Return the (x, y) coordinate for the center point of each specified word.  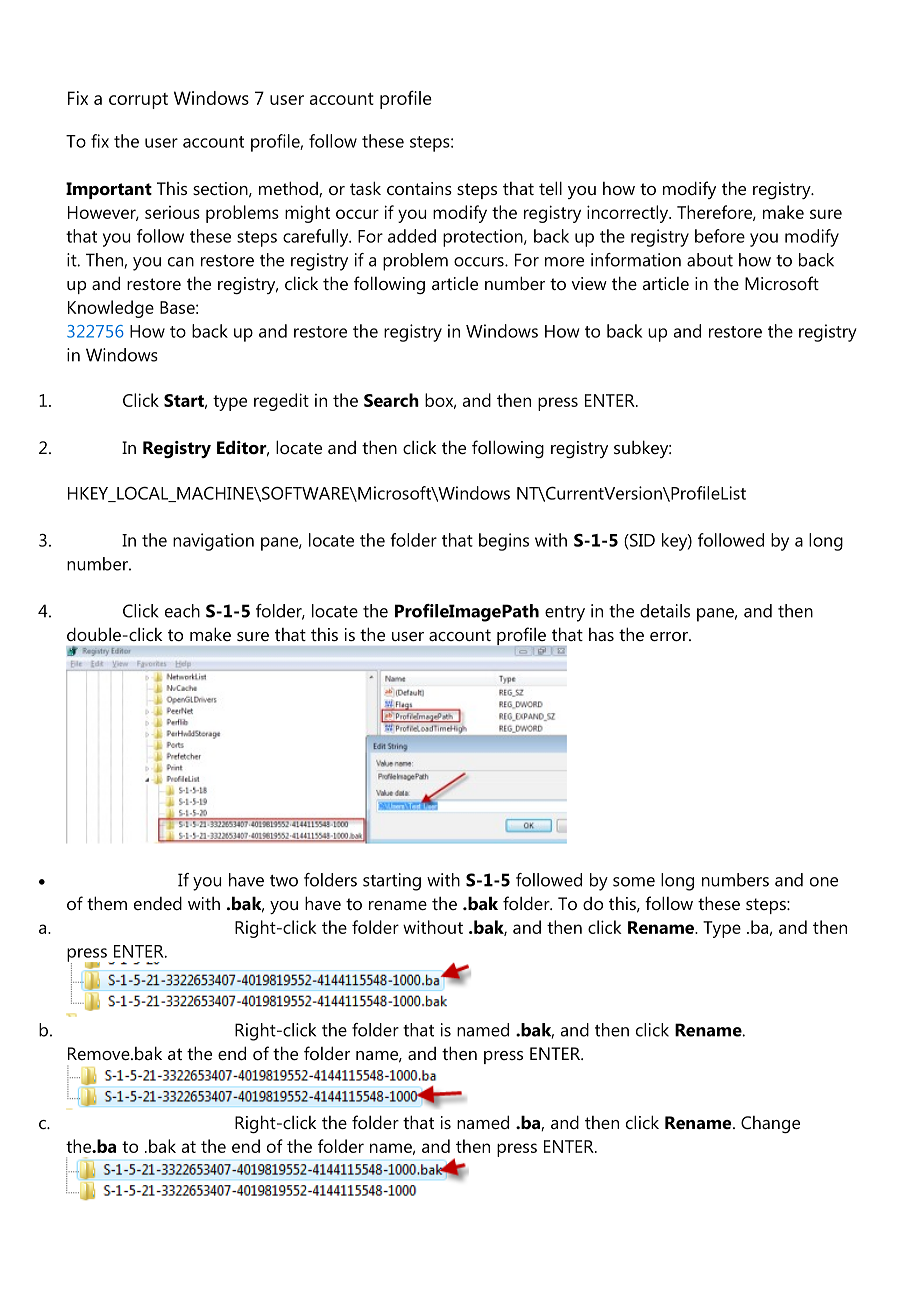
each (182, 611)
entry (565, 614)
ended (158, 903)
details (665, 611)
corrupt (138, 101)
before (720, 236)
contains (419, 188)
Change (770, 1124)
